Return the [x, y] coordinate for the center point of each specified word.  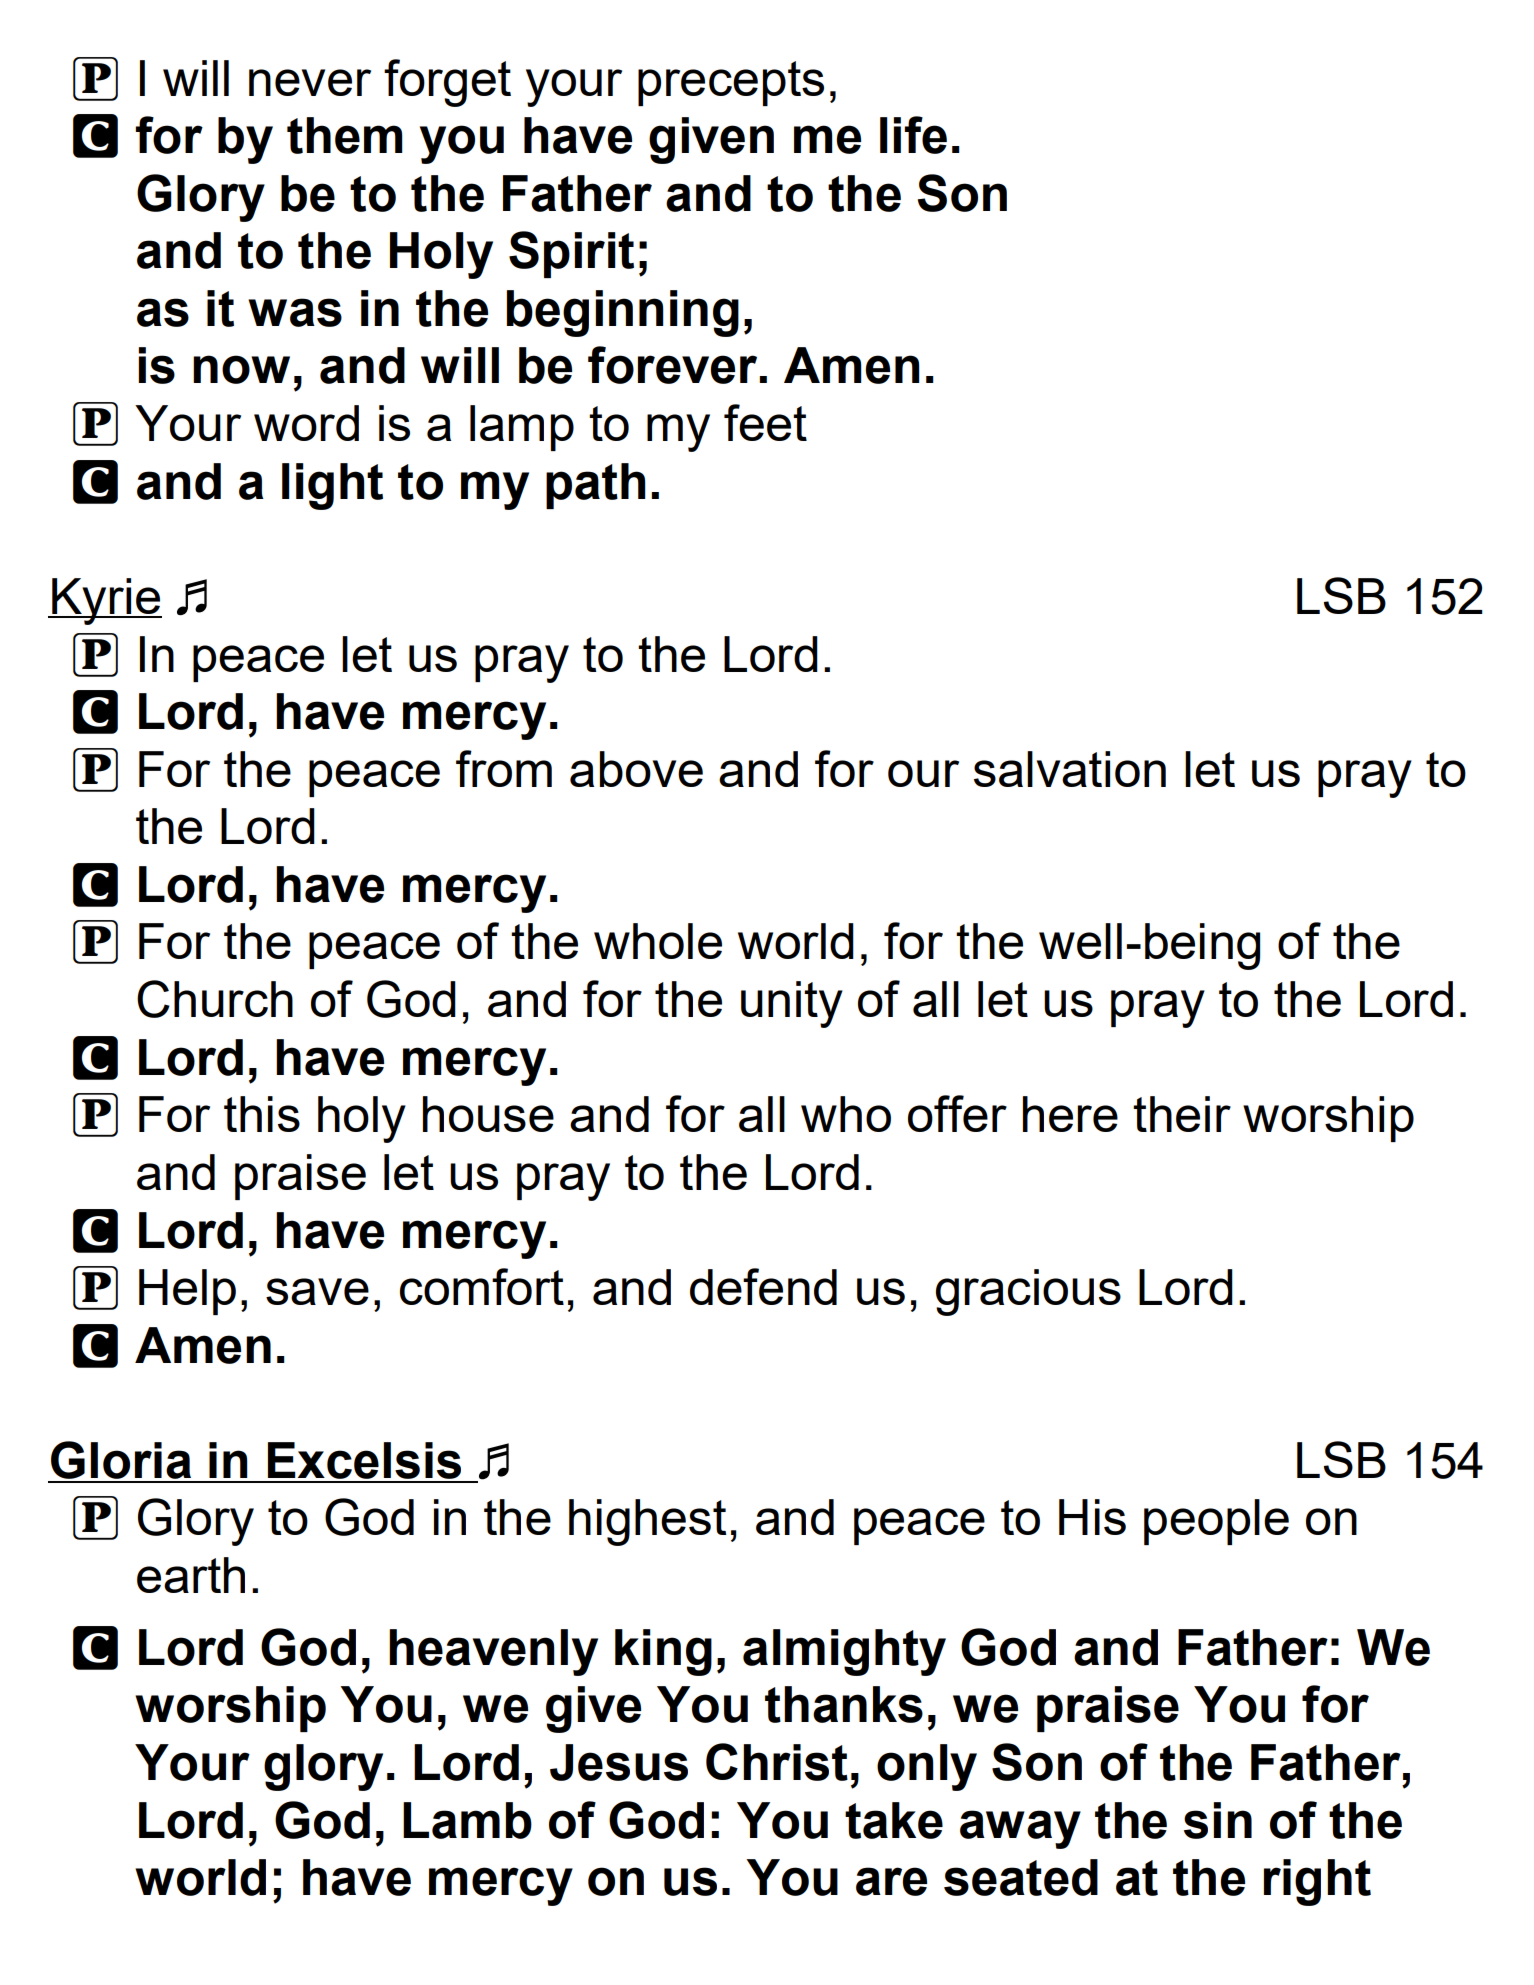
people [1216, 1522]
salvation [1070, 769]
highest [647, 1522]
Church [215, 999]
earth [191, 1575]
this [262, 1114]
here [1070, 1114]
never [310, 82]
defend [763, 1286]
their [1182, 1114]
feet [765, 422]
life [913, 135]
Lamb [467, 1820]
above [636, 769]
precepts [731, 83]
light [332, 486]
